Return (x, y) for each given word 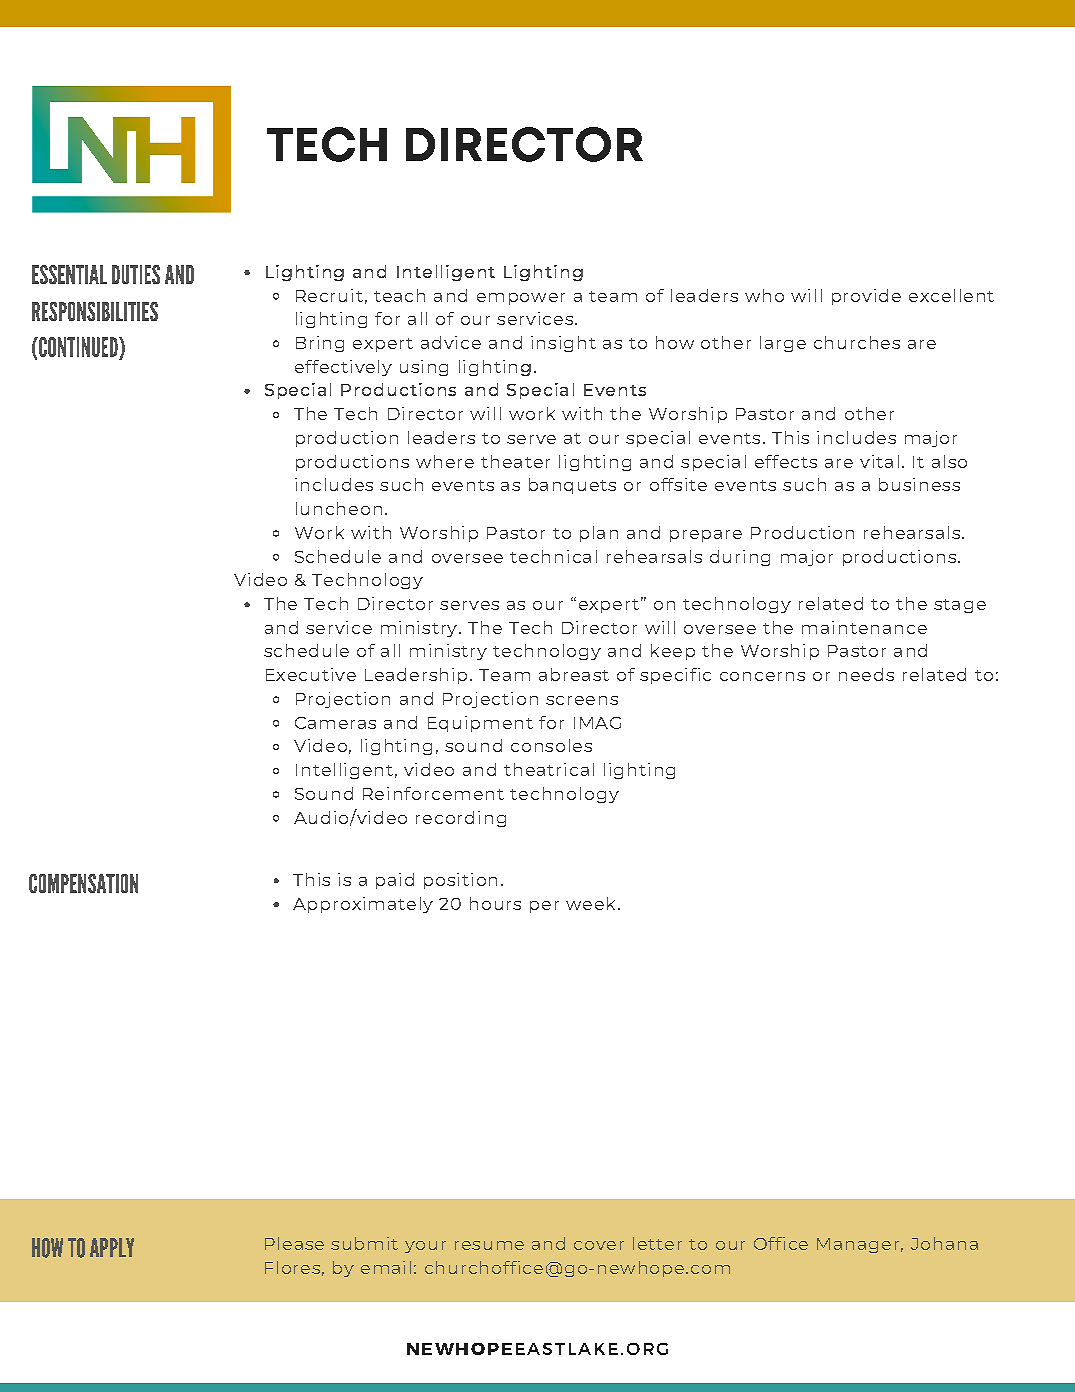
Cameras (335, 723)
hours (495, 903)
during (740, 558)
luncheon (339, 508)
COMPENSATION (83, 883)
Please (294, 1243)
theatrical (549, 769)
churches (857, 342)
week (590, 903)
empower (521, 299)
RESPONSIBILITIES (95, 311)
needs (866, 674)
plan (599, 534)
